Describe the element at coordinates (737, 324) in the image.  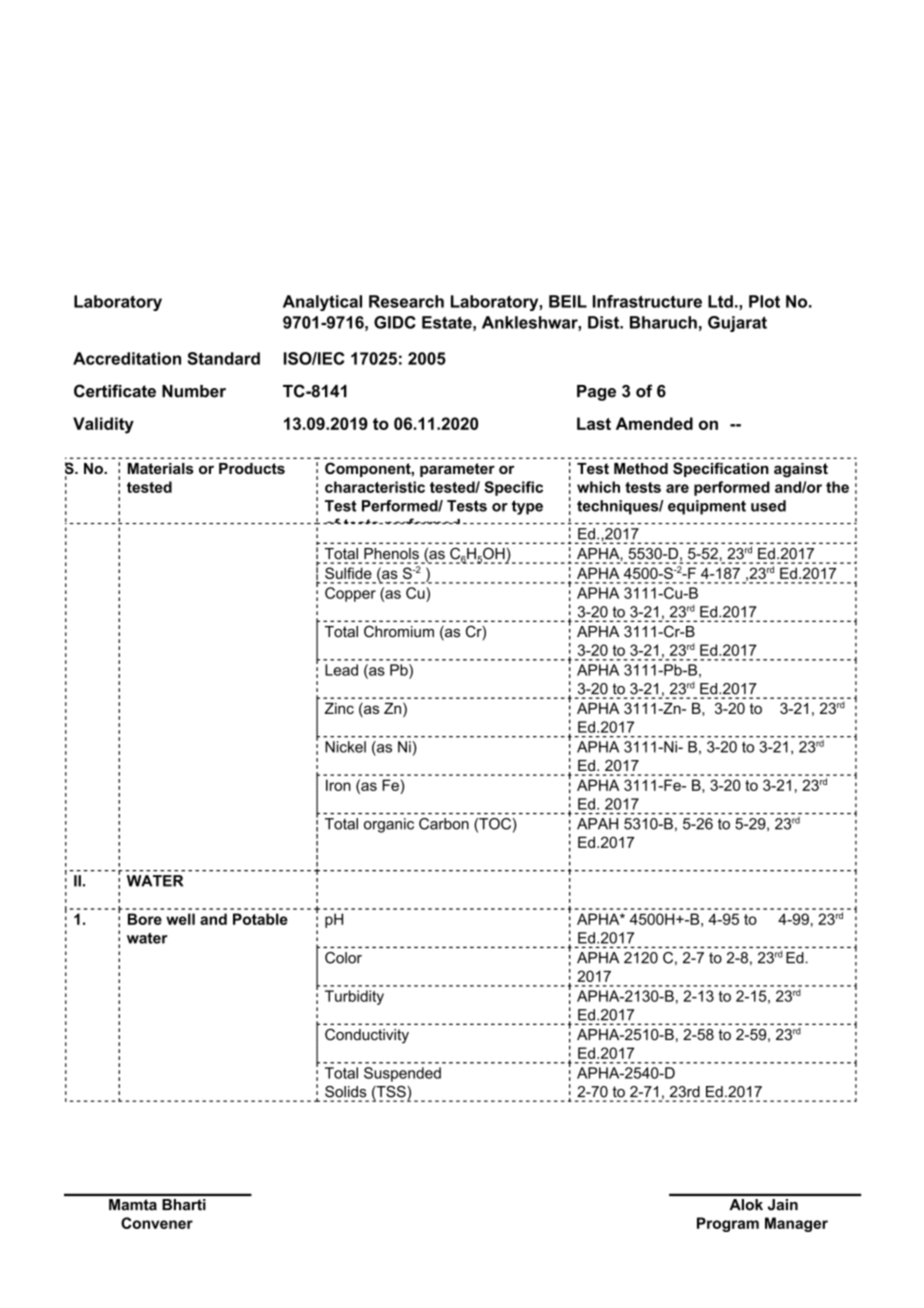
I see `Gujarat` at that location.
